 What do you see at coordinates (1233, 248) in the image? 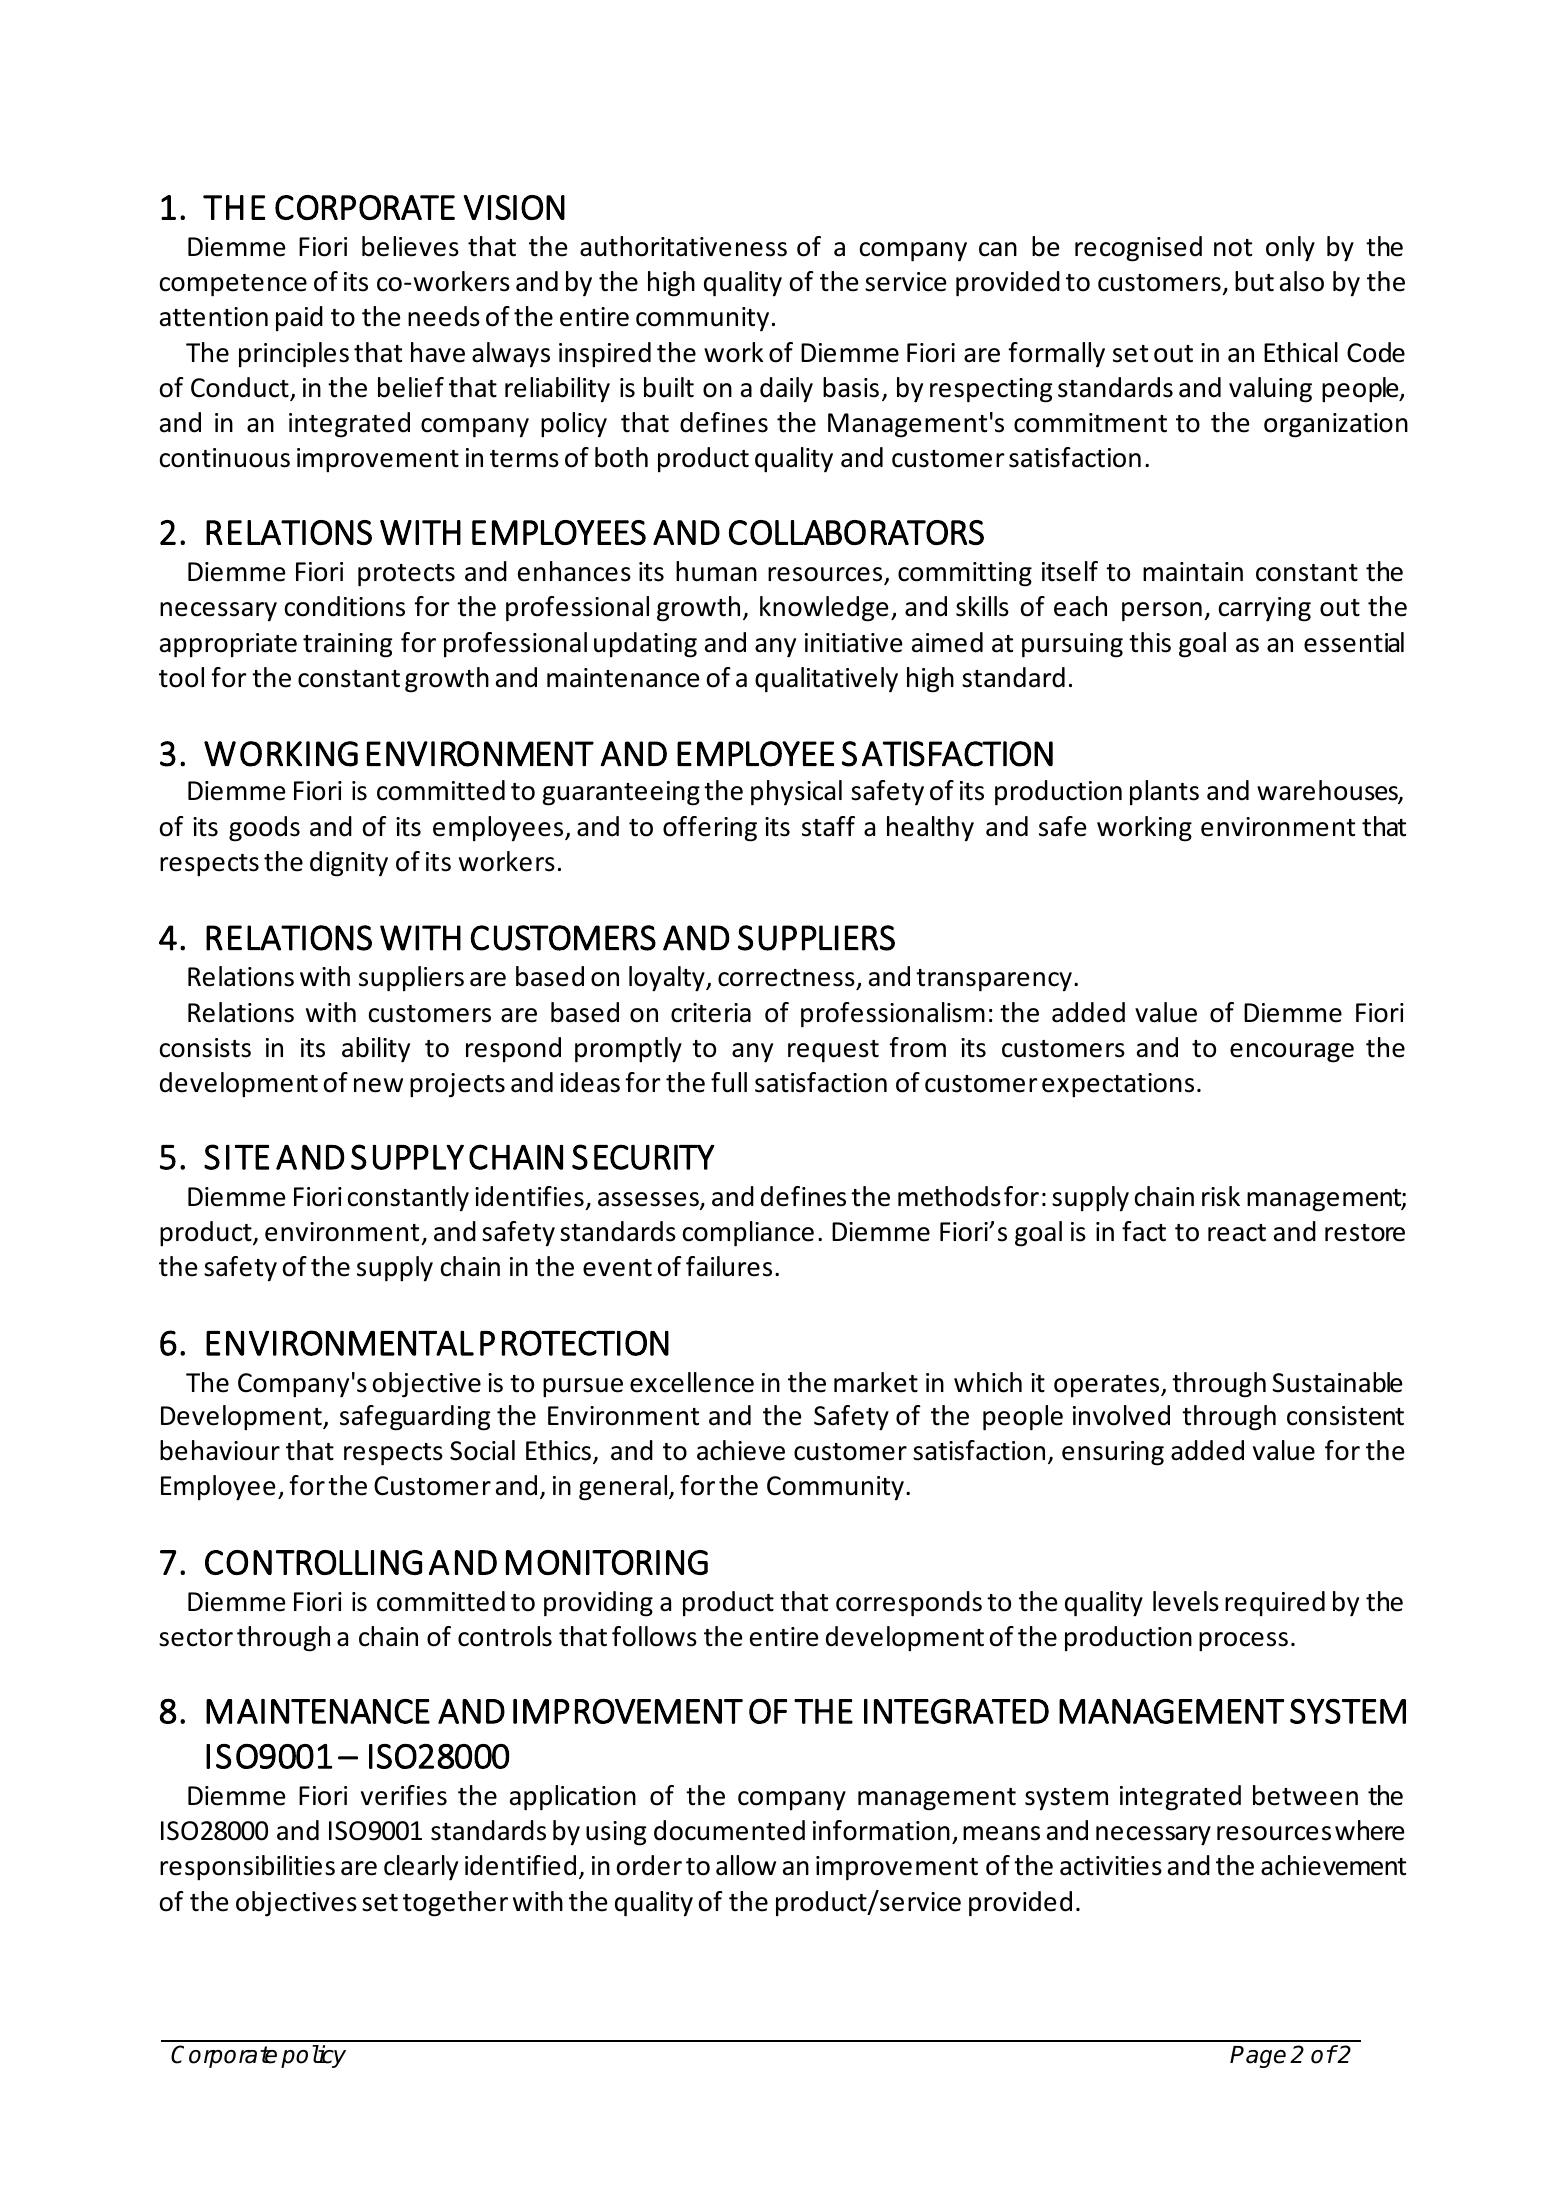
I see `not` at bounding box center [1233, 248].
